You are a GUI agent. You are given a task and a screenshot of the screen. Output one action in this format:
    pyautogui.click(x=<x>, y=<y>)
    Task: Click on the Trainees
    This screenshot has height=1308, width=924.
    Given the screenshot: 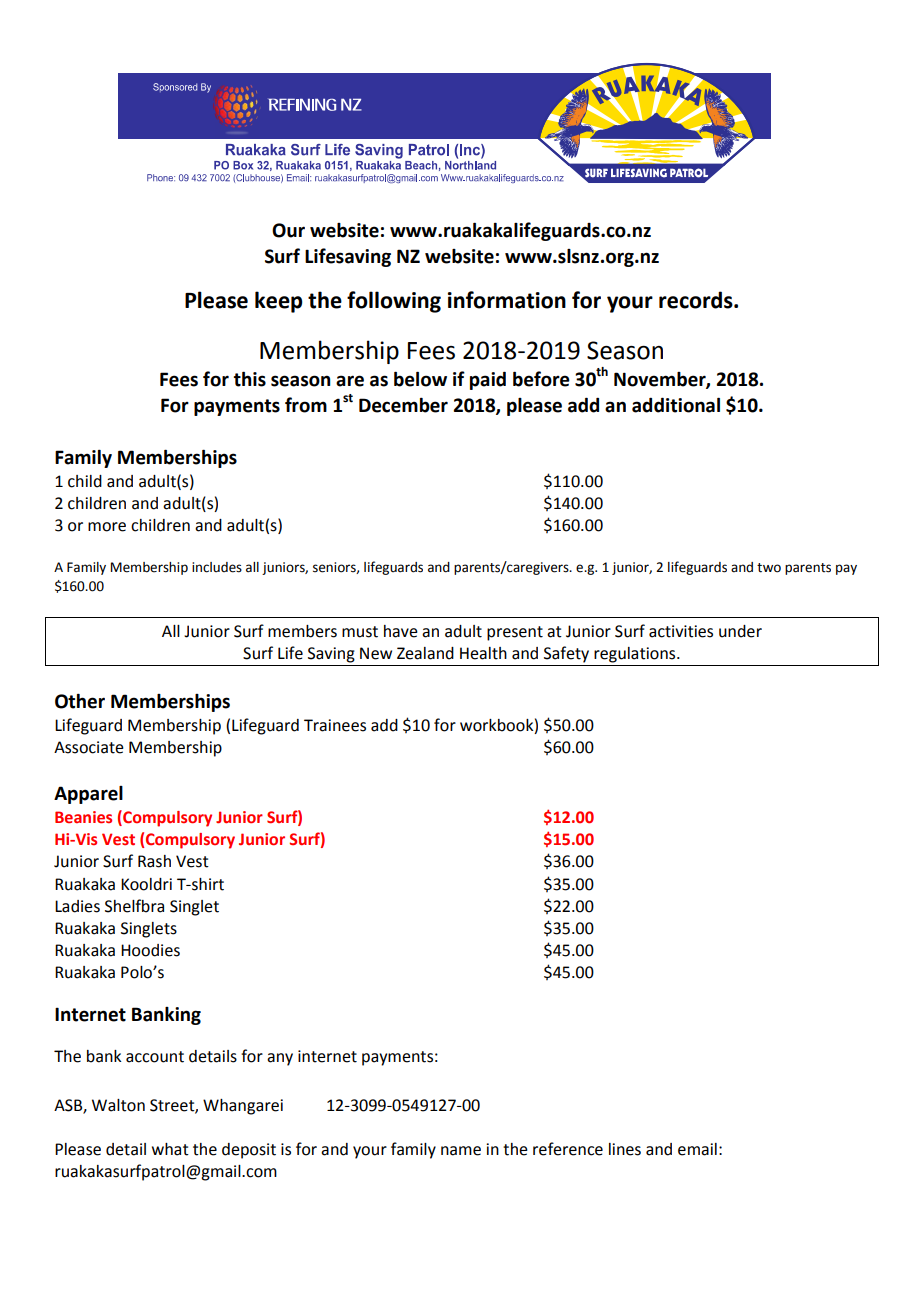 What is the action you would take?
    pyautogui.click(x=335, y=725)
